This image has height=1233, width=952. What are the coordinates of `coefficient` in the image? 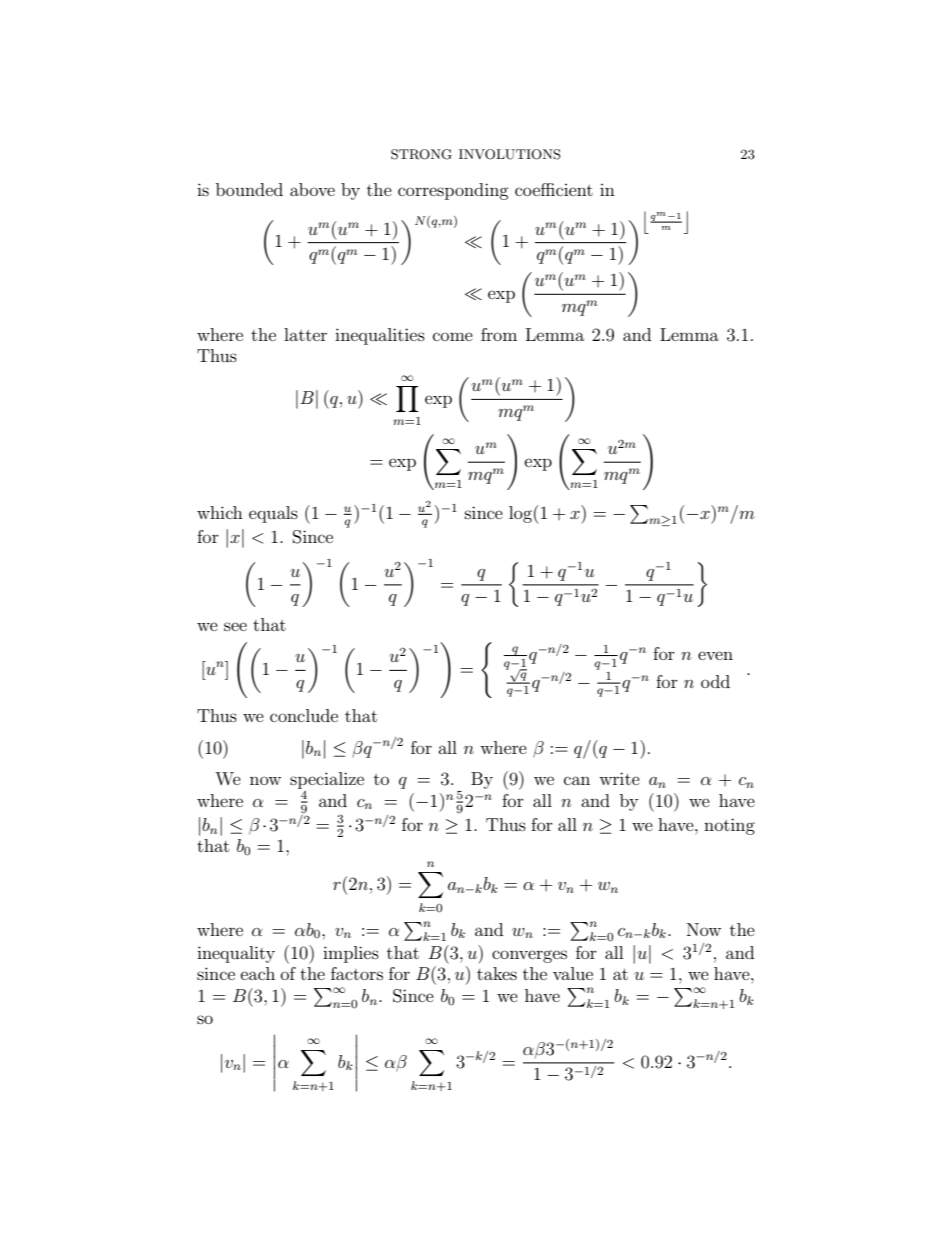 It's located at (554, 189).
